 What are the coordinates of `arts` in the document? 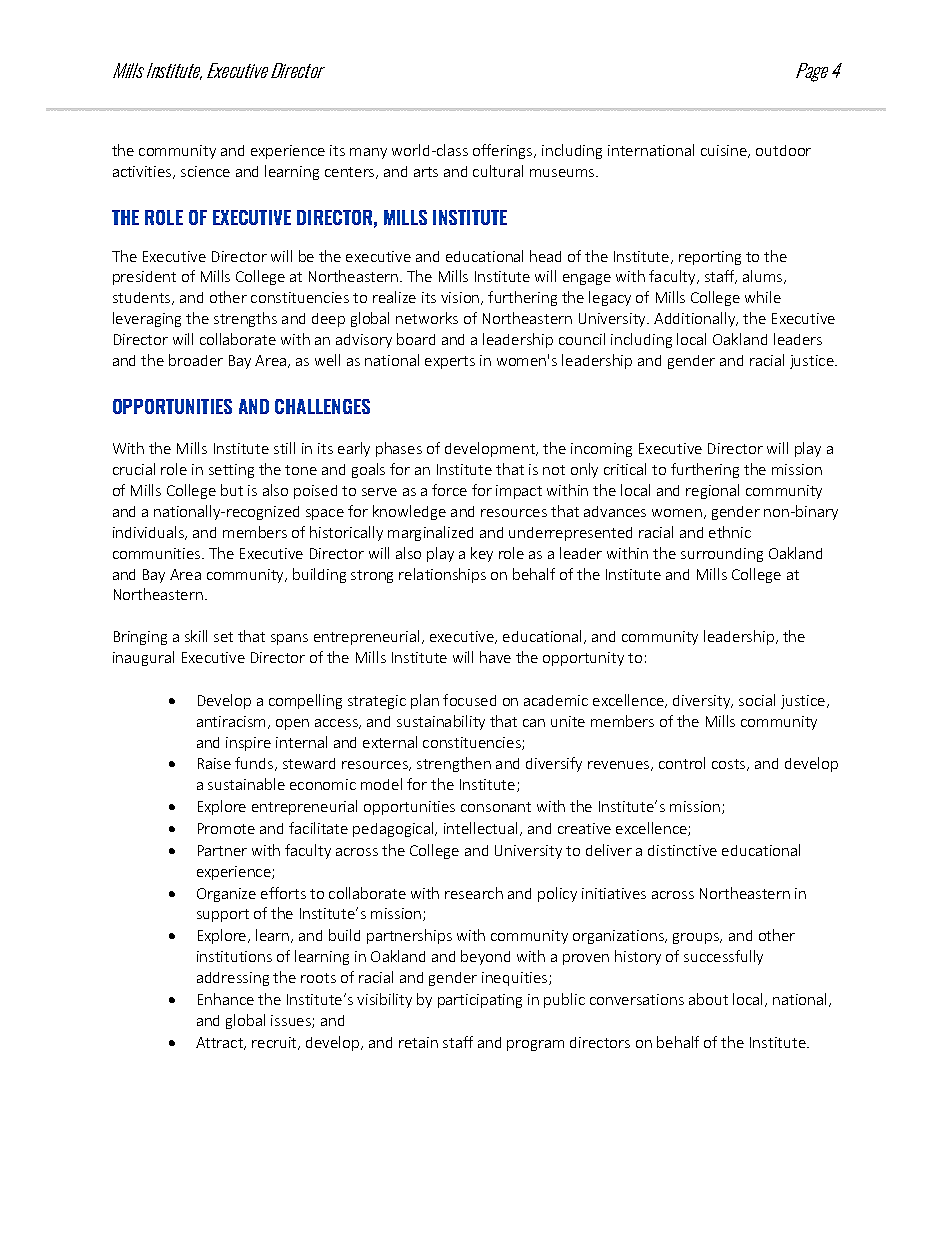 It's located at (426, 172).
